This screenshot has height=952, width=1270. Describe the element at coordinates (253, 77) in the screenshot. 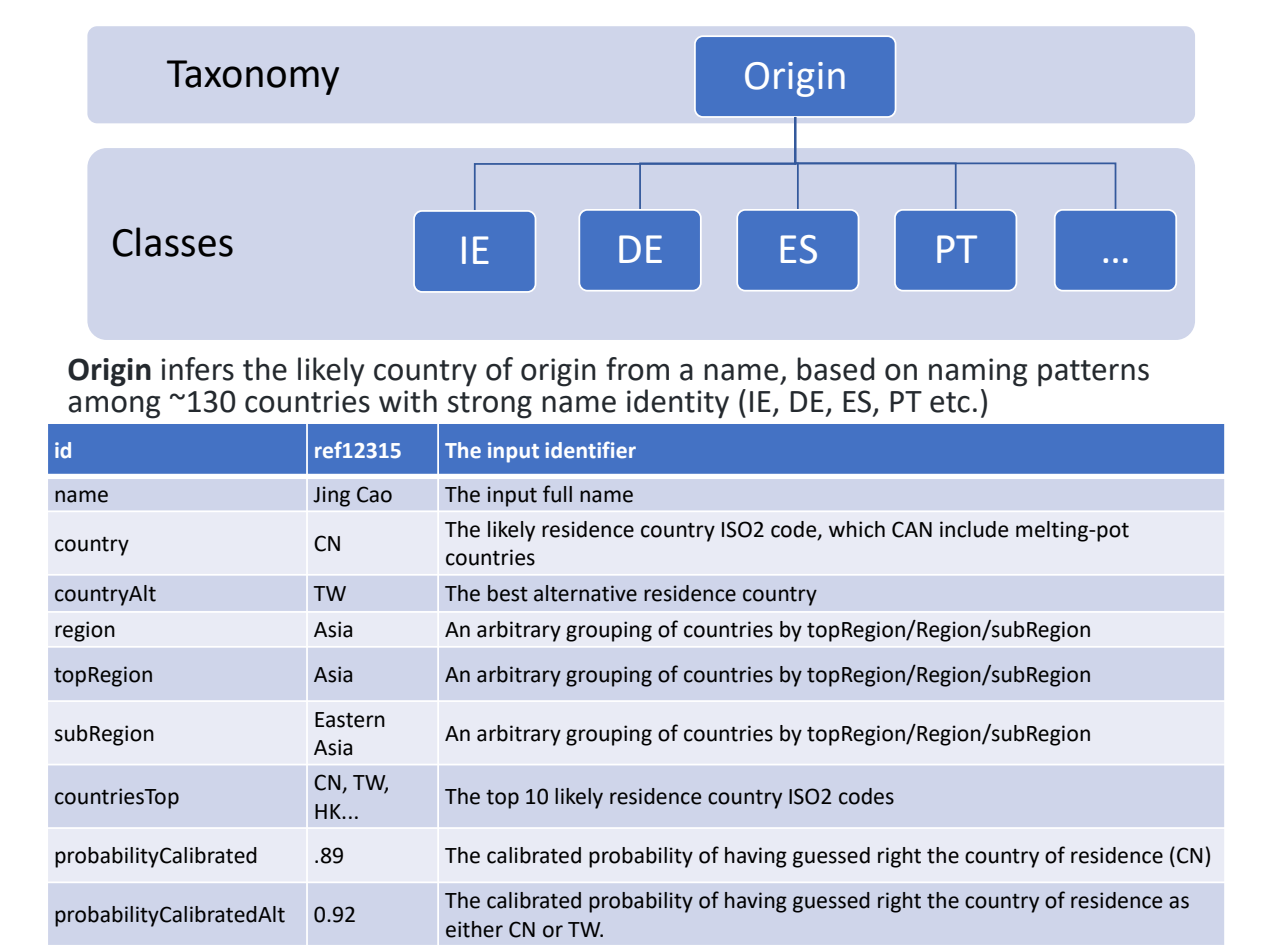

I see `Taxonomy` at that location.
